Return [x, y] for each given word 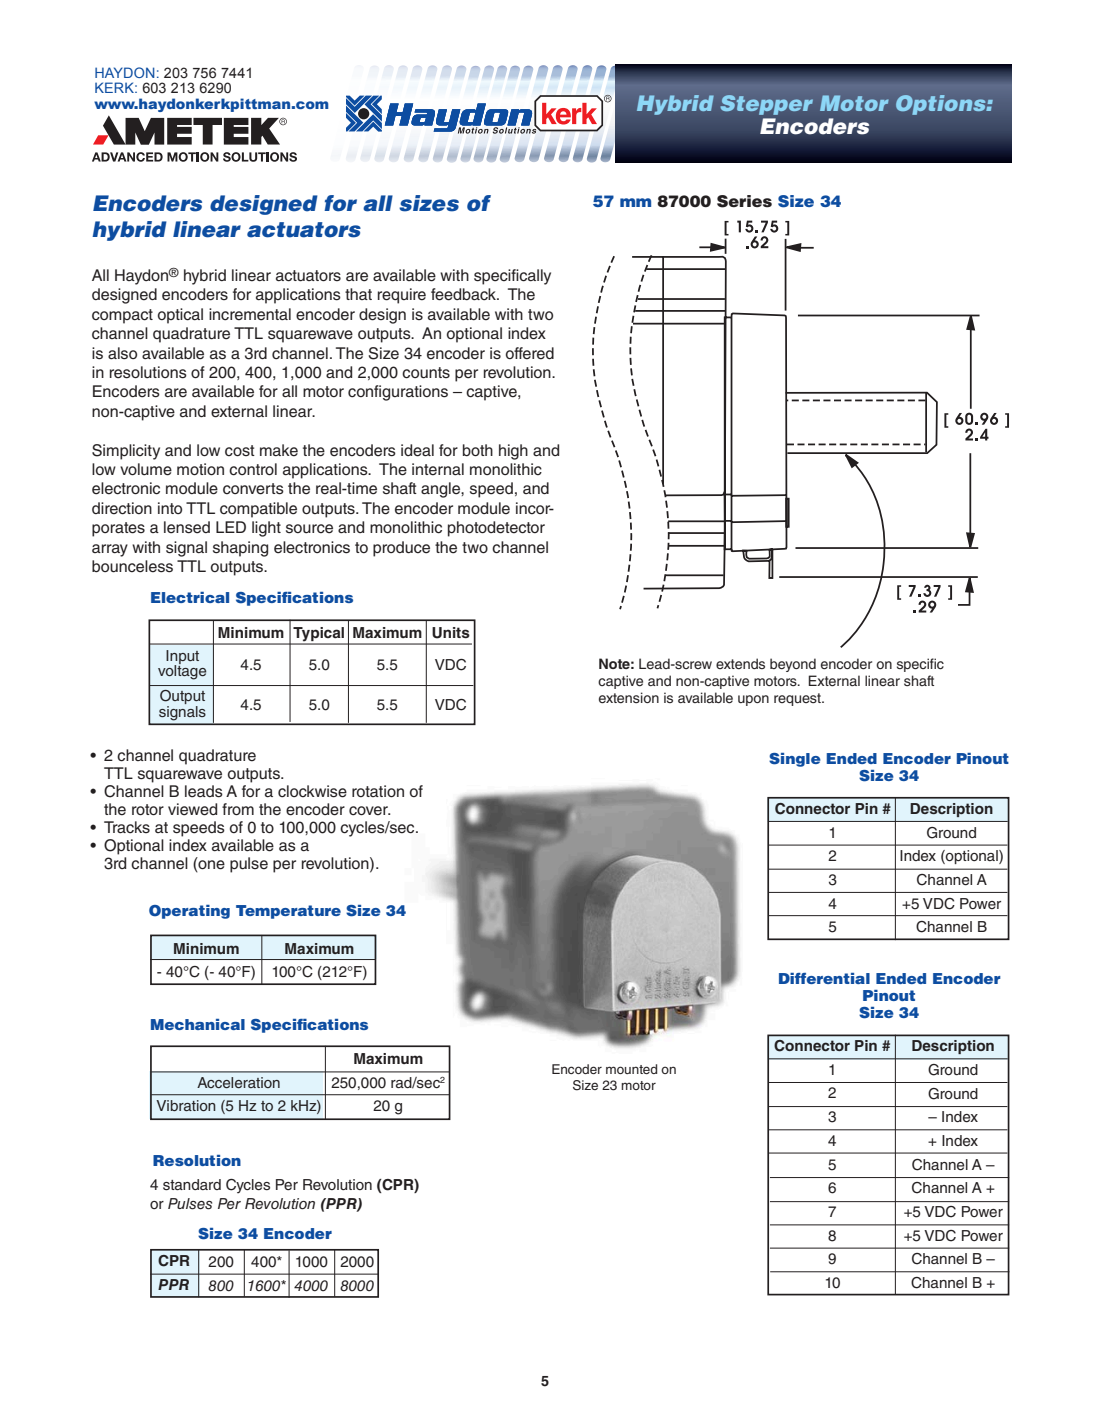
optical [180, 316]
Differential [824, 978]
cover [369, 811]
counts [426, 373]
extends [740, 664]
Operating [189, 912]
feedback [464, 294]
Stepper [767, 105]
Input [182, 658]
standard [192, 1184]
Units [451, 633]
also [122, 353]
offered [530, 353]
